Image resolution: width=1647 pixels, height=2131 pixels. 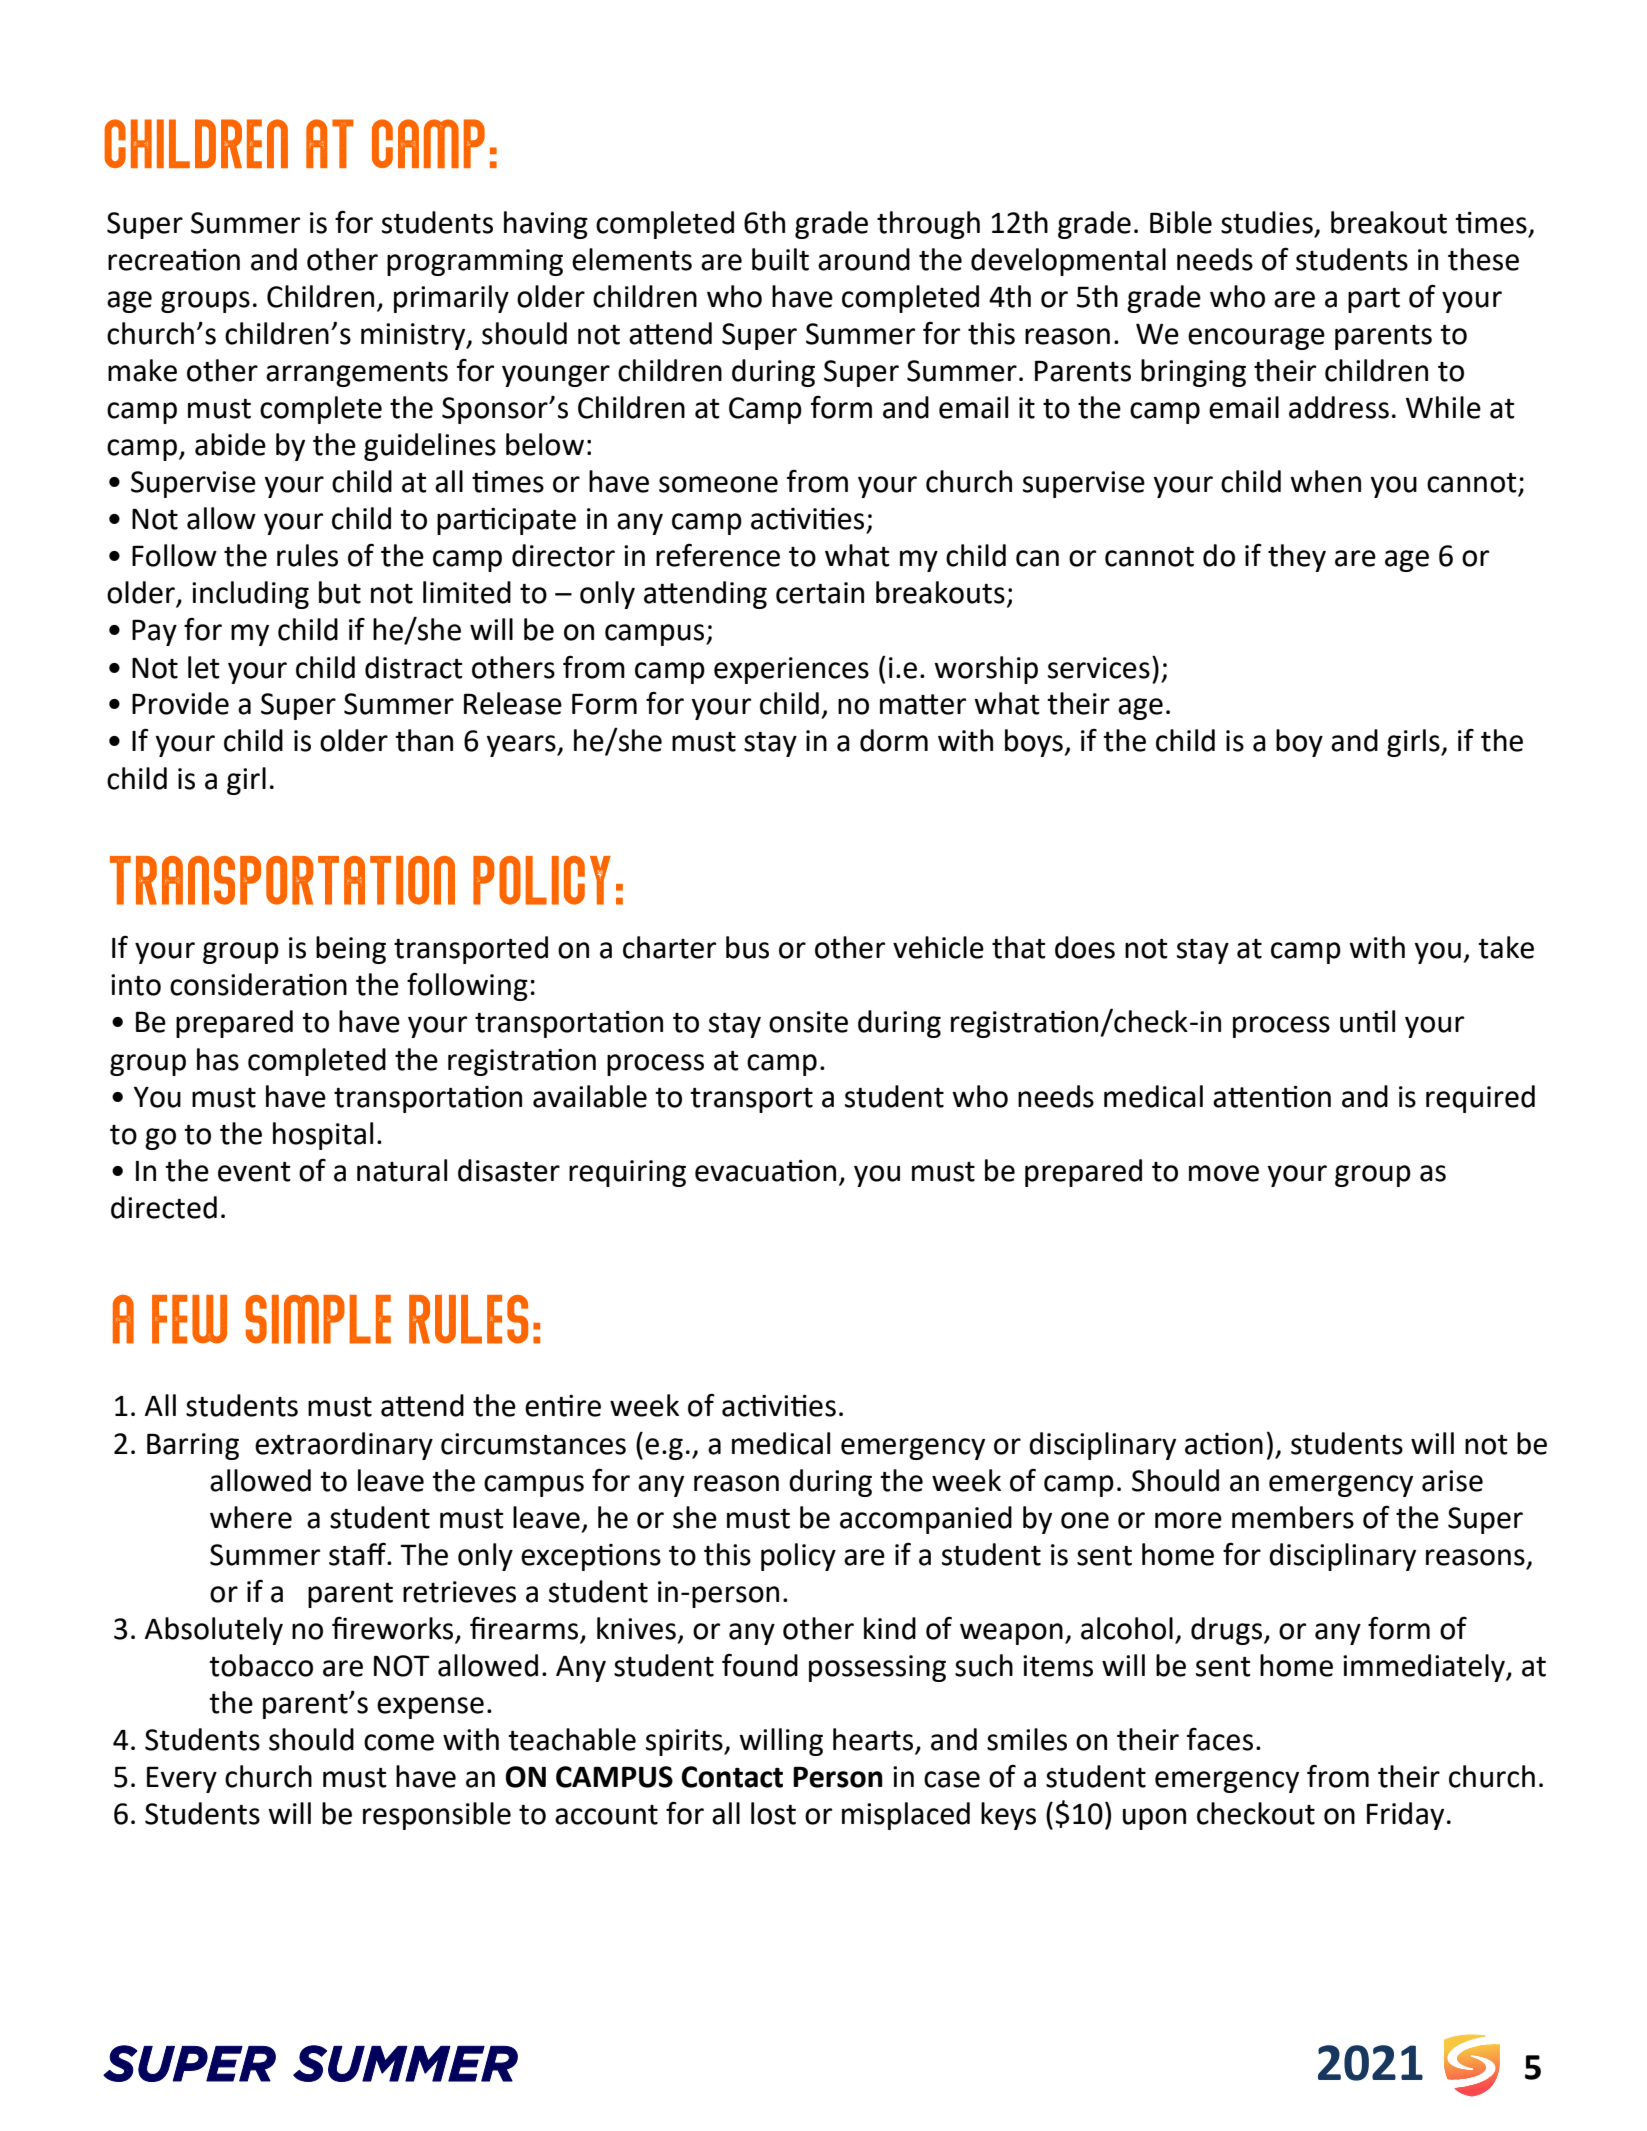 I want to click on hearts, so click(x=874, y=1740).
